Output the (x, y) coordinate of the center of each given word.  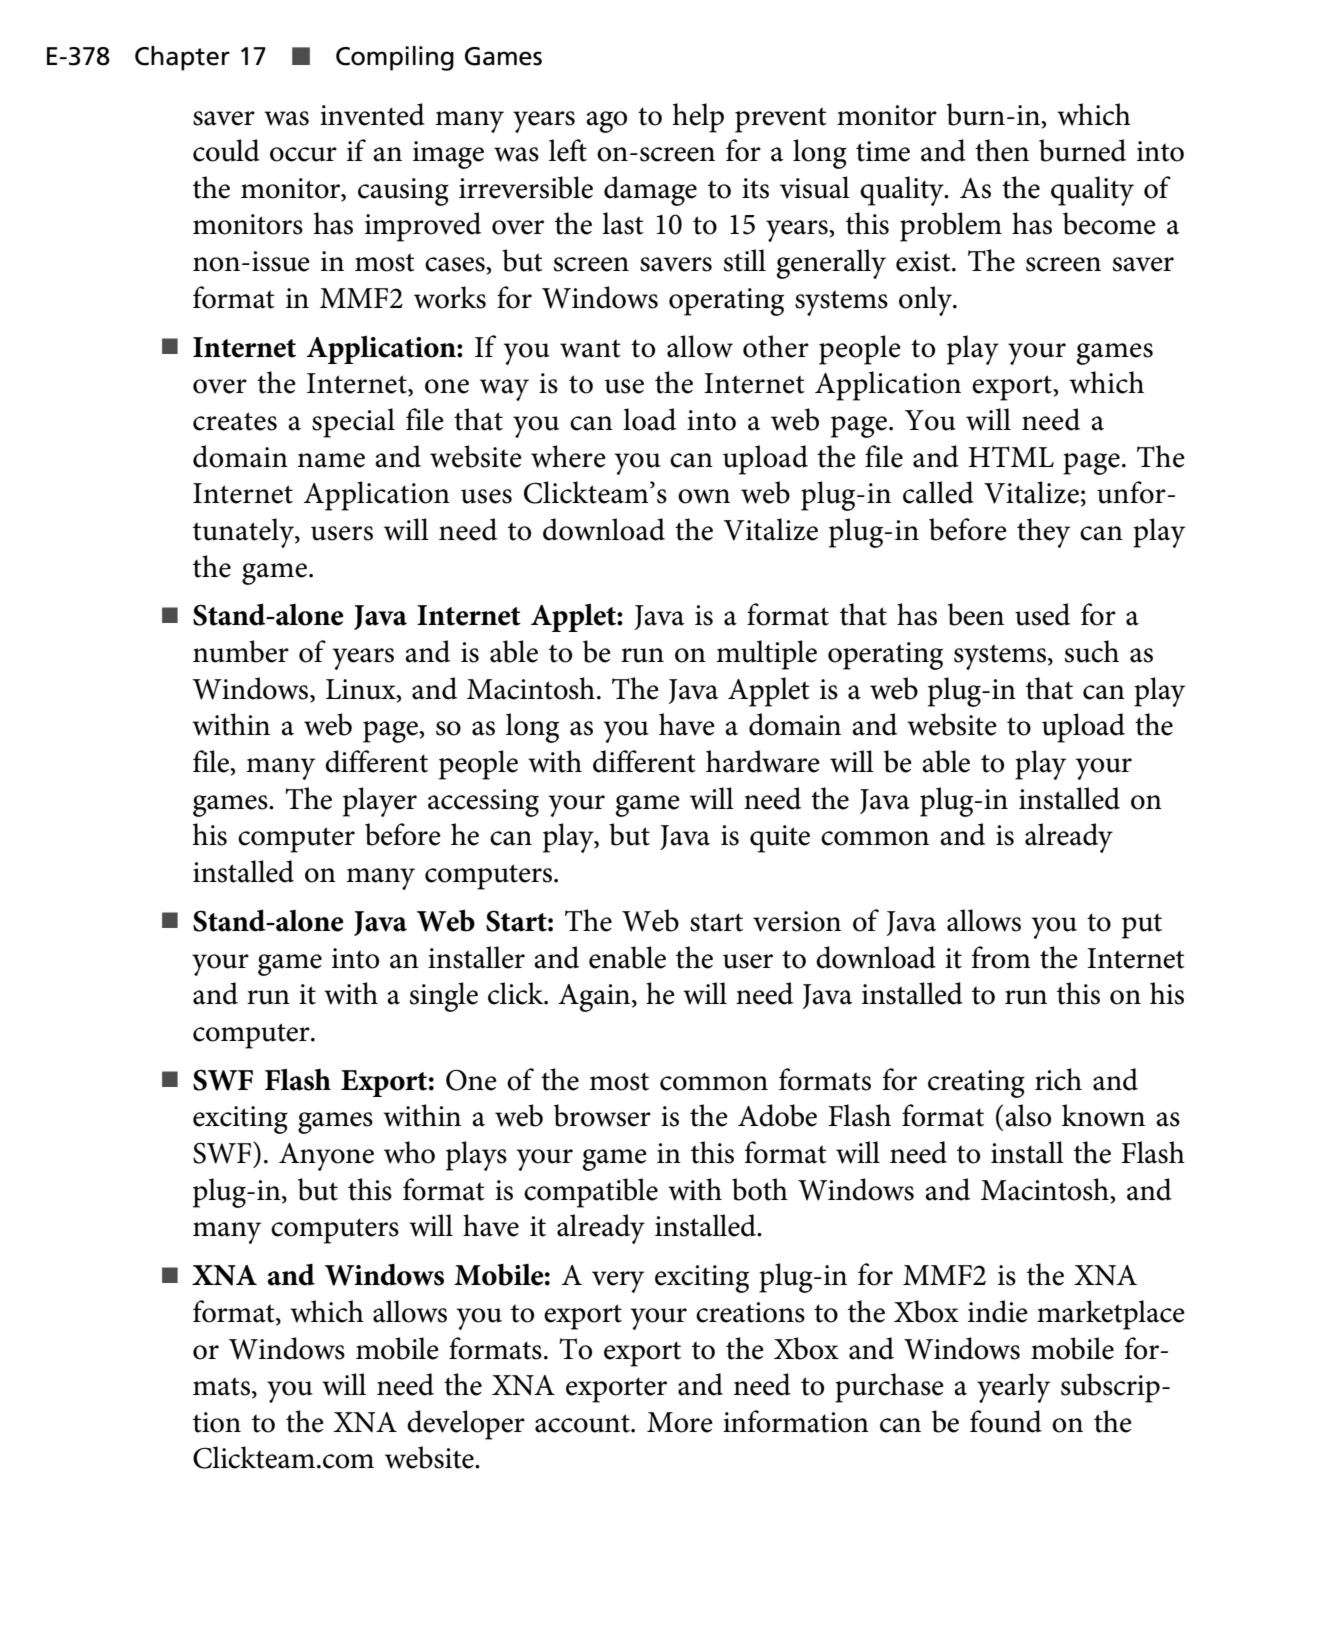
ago (606, 122)
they (1043, 533)
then (1002, 150)
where (568, 456)
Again (595, 998)
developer (466, 1425)
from (1001, 957)
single (444, 997)
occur (303, 154)
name (331, 460)
